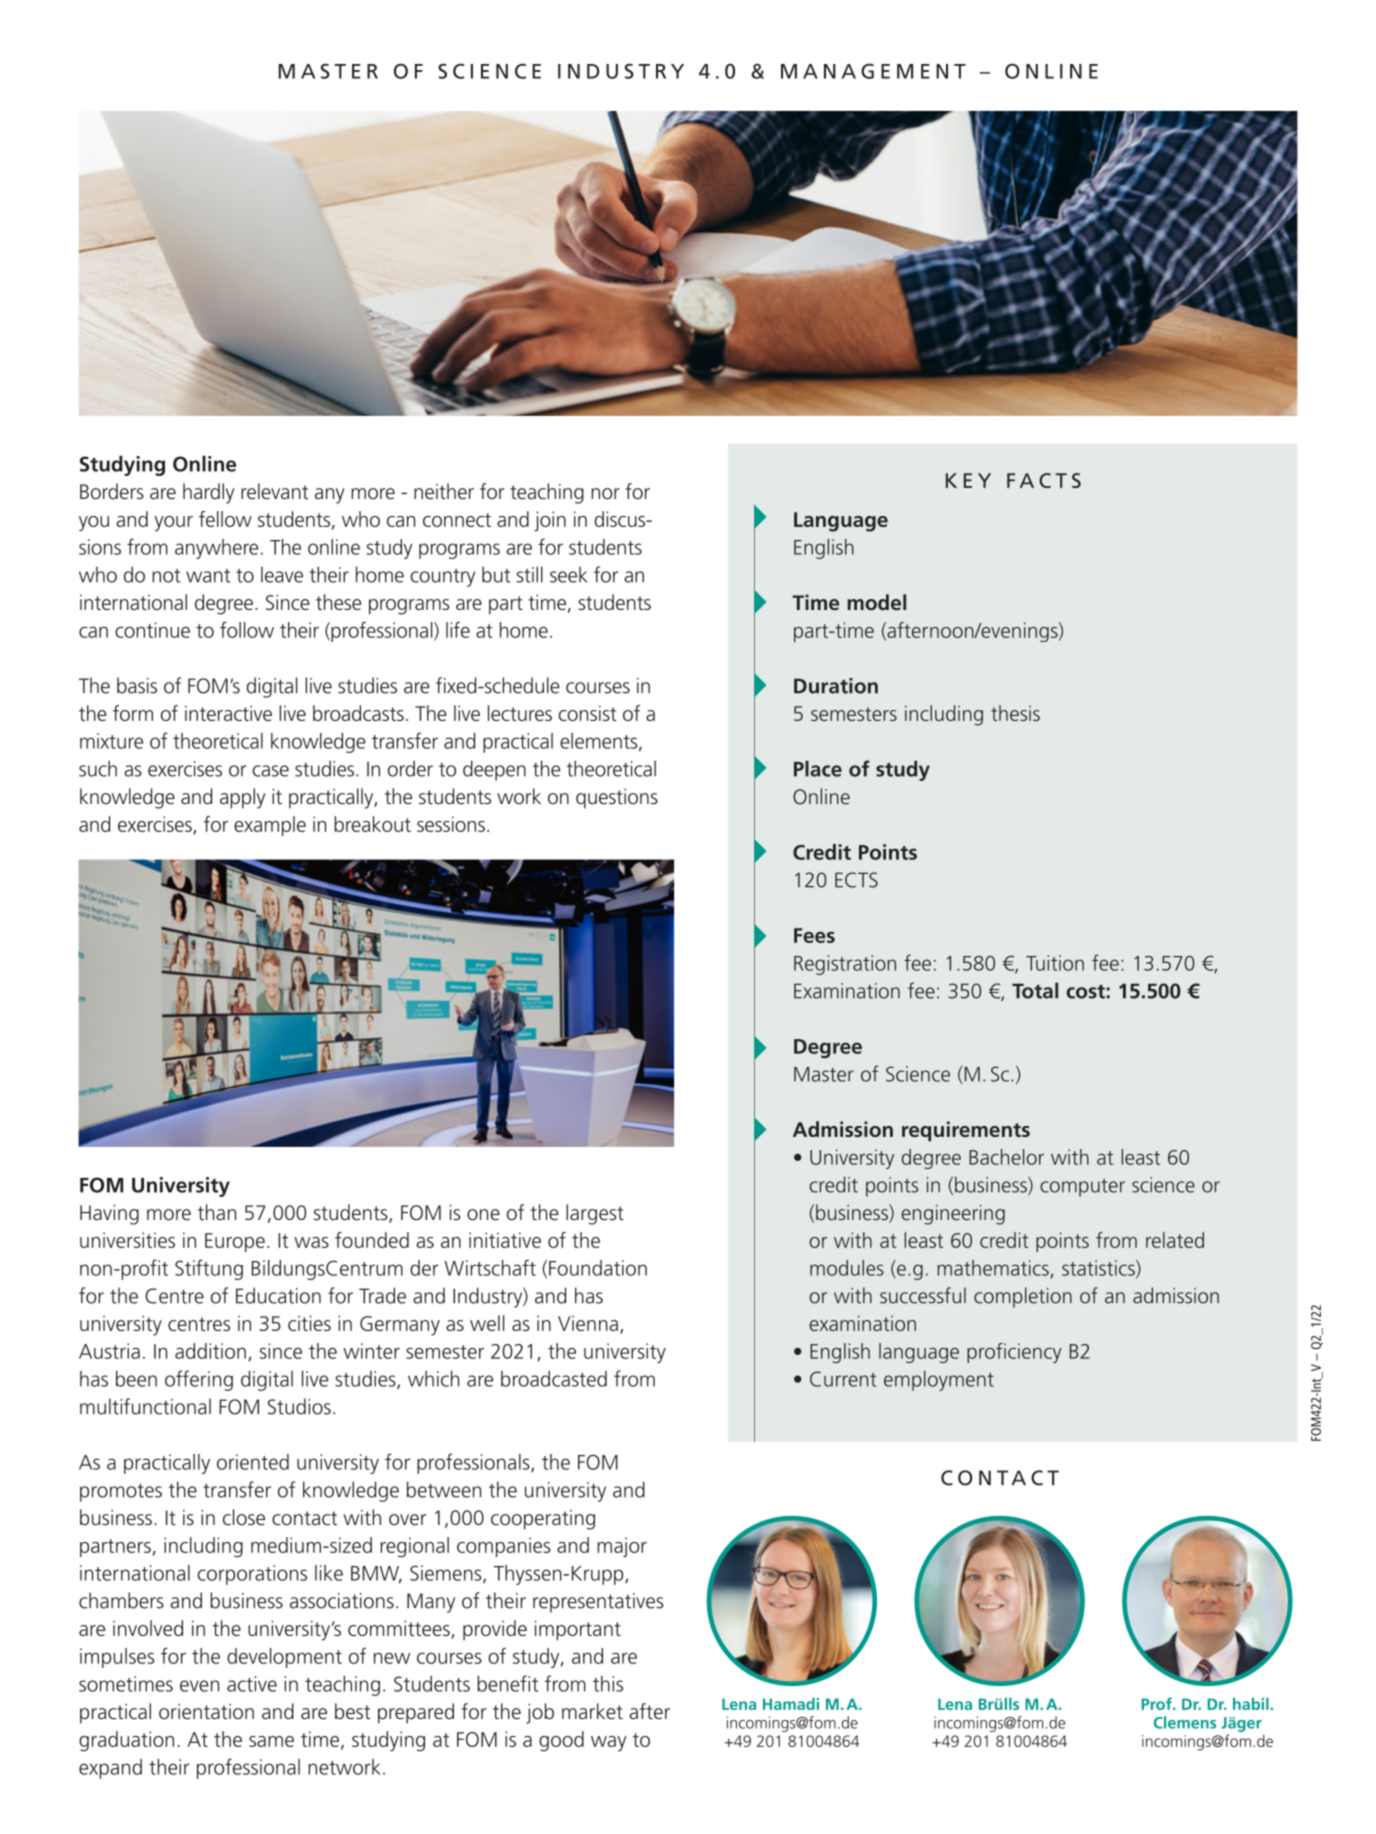 The image size is (1376, 1834). I want to click on hardly, so click(208, 493).
